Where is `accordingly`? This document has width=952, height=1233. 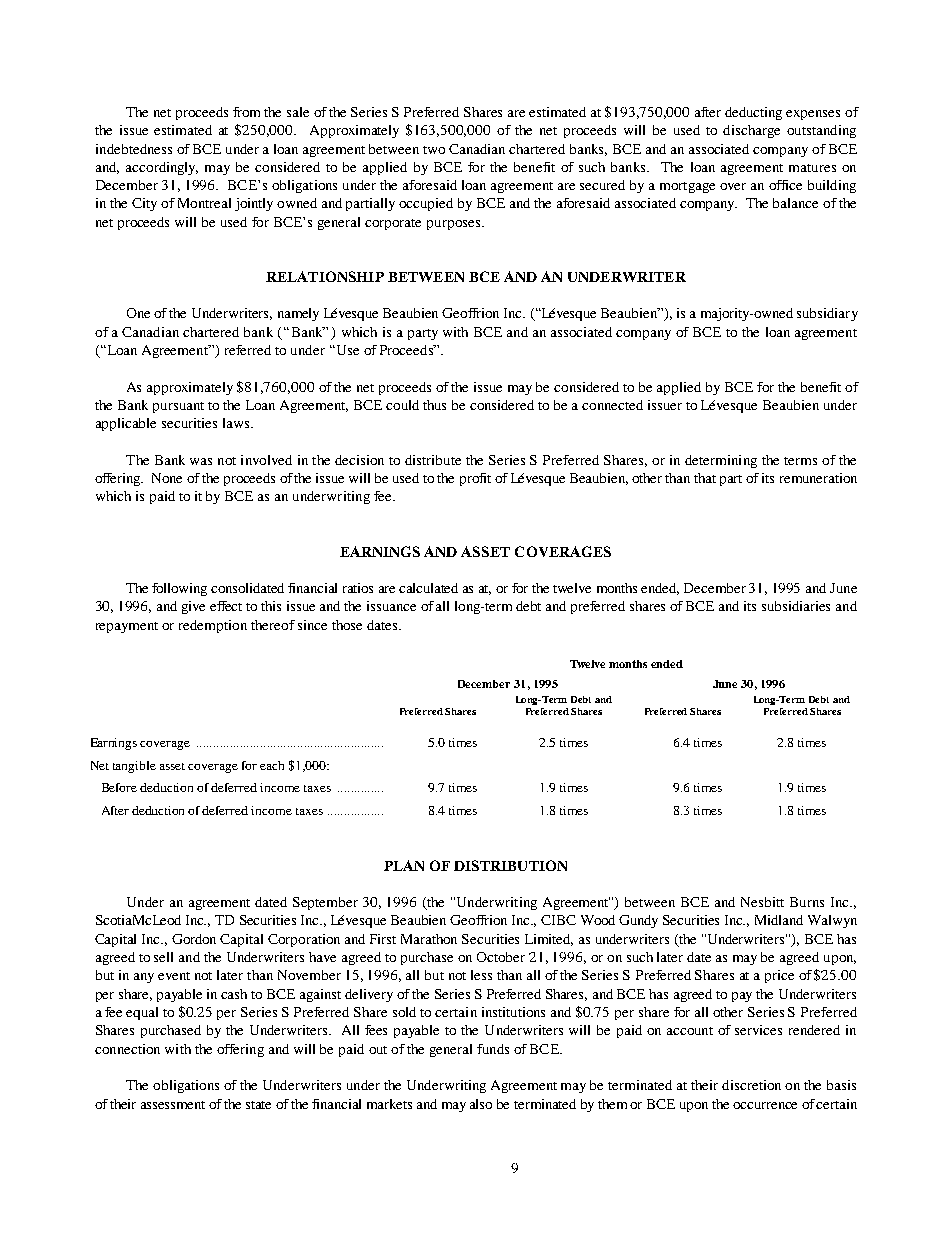
accordingly is located at coordinates (162, 168).
